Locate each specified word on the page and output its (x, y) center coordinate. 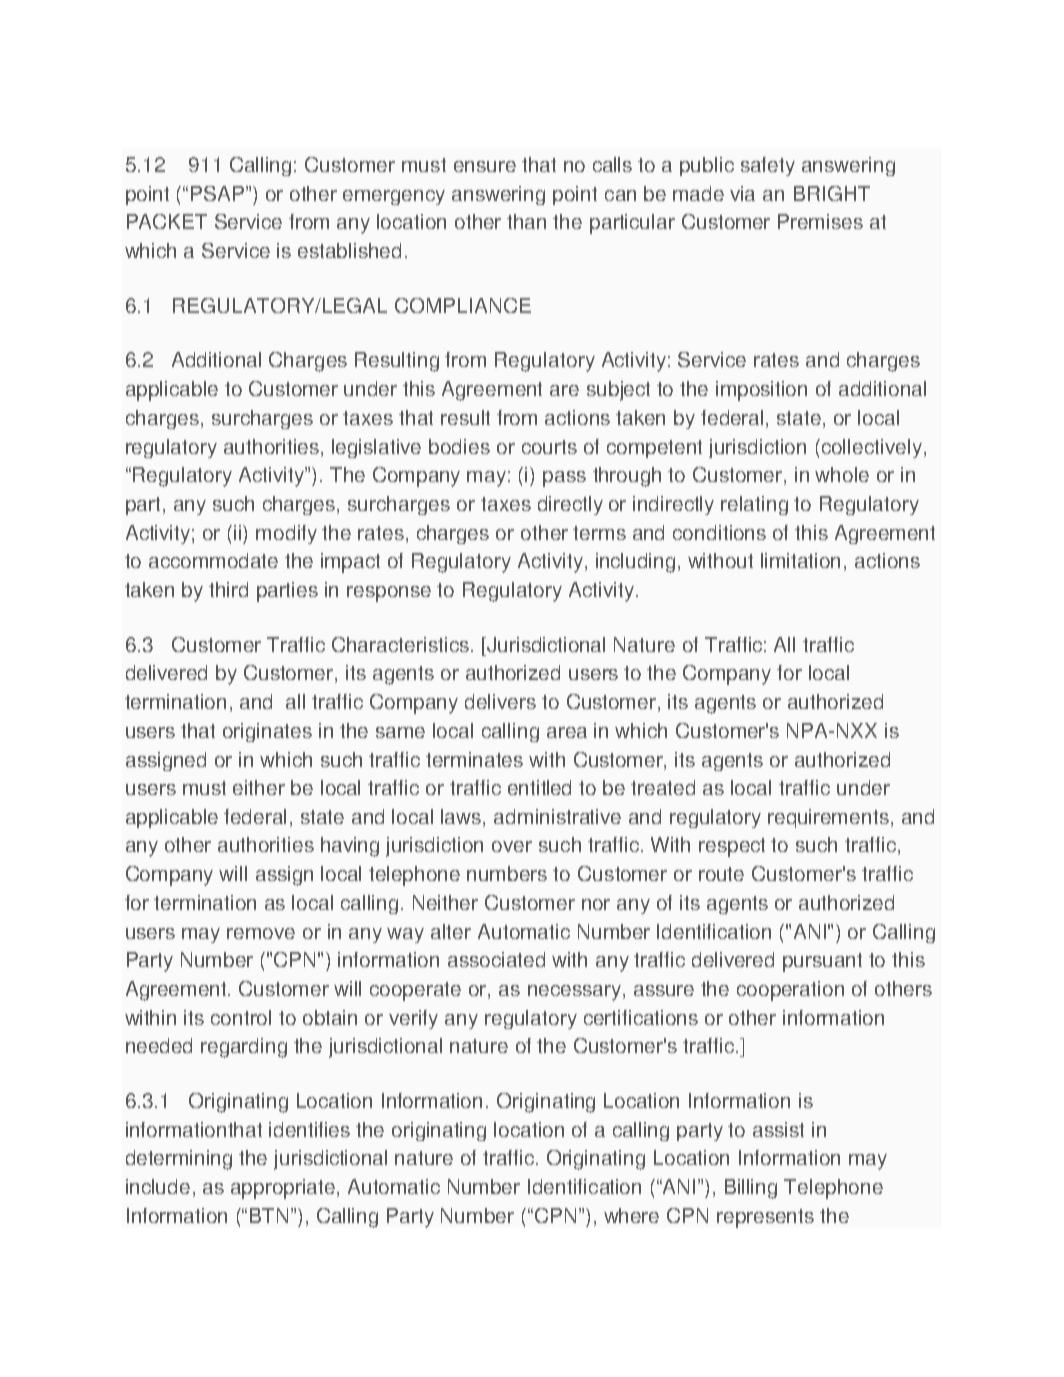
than (526, 221)
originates (267, 732)
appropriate (284, 1189)
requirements (828, 818)
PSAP (219, 193)
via (742, 193)
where (631, 1215)
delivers (500, 701)
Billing (751, 1189)
